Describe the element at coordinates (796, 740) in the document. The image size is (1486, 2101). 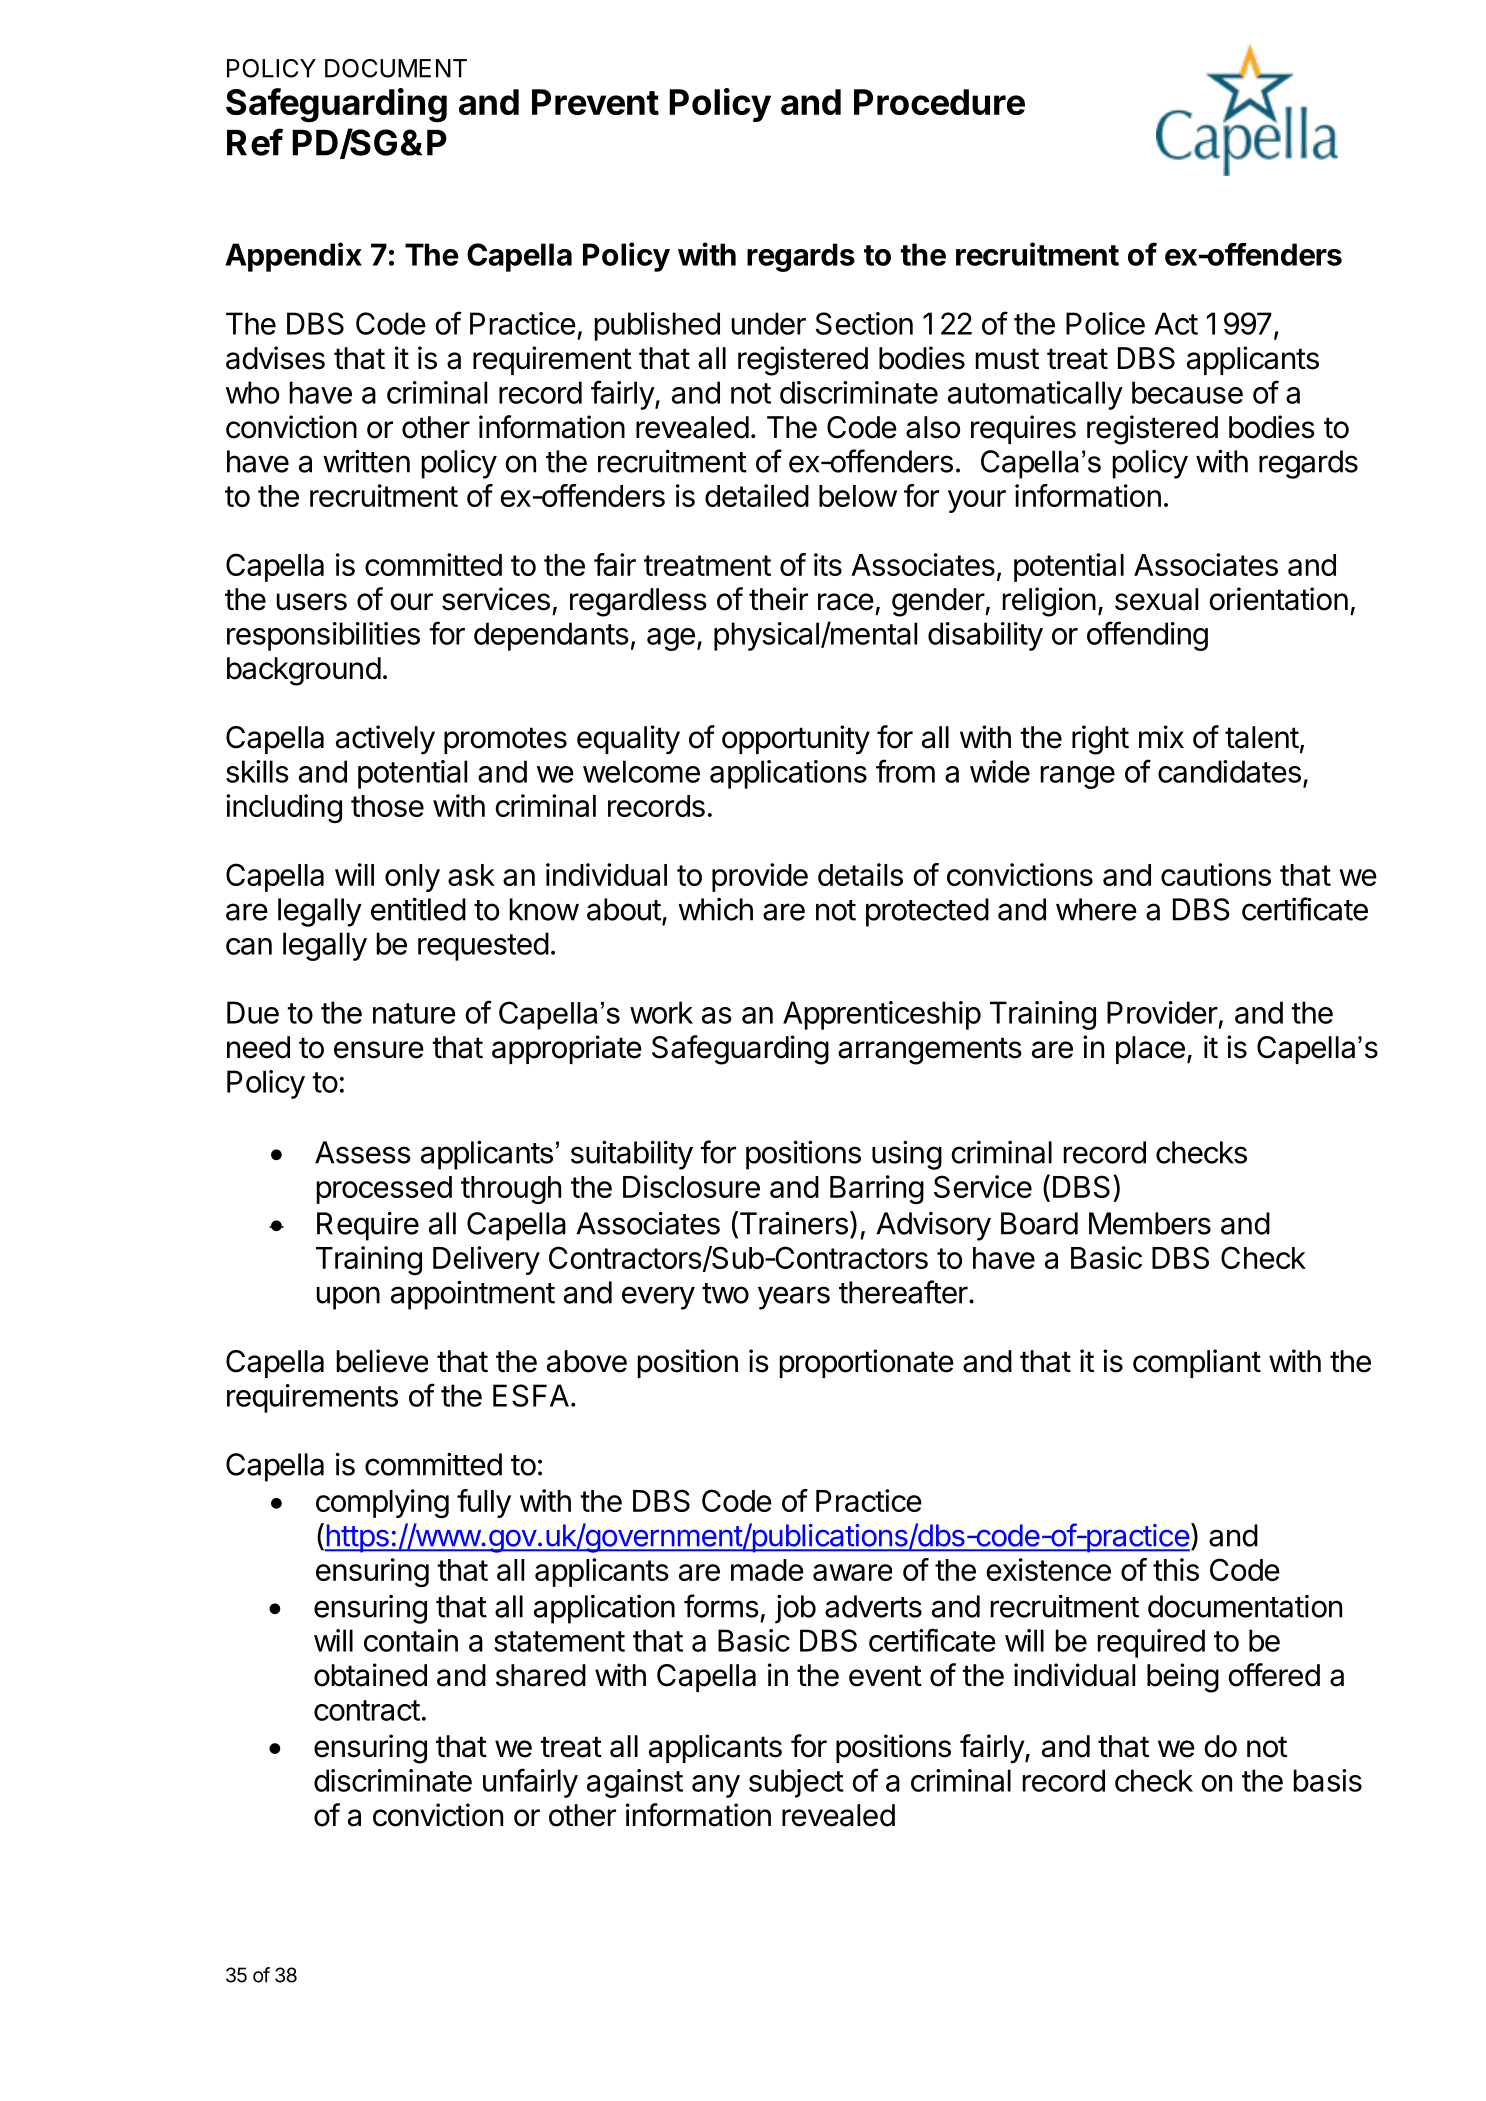
I see `opportunity` at that location.
